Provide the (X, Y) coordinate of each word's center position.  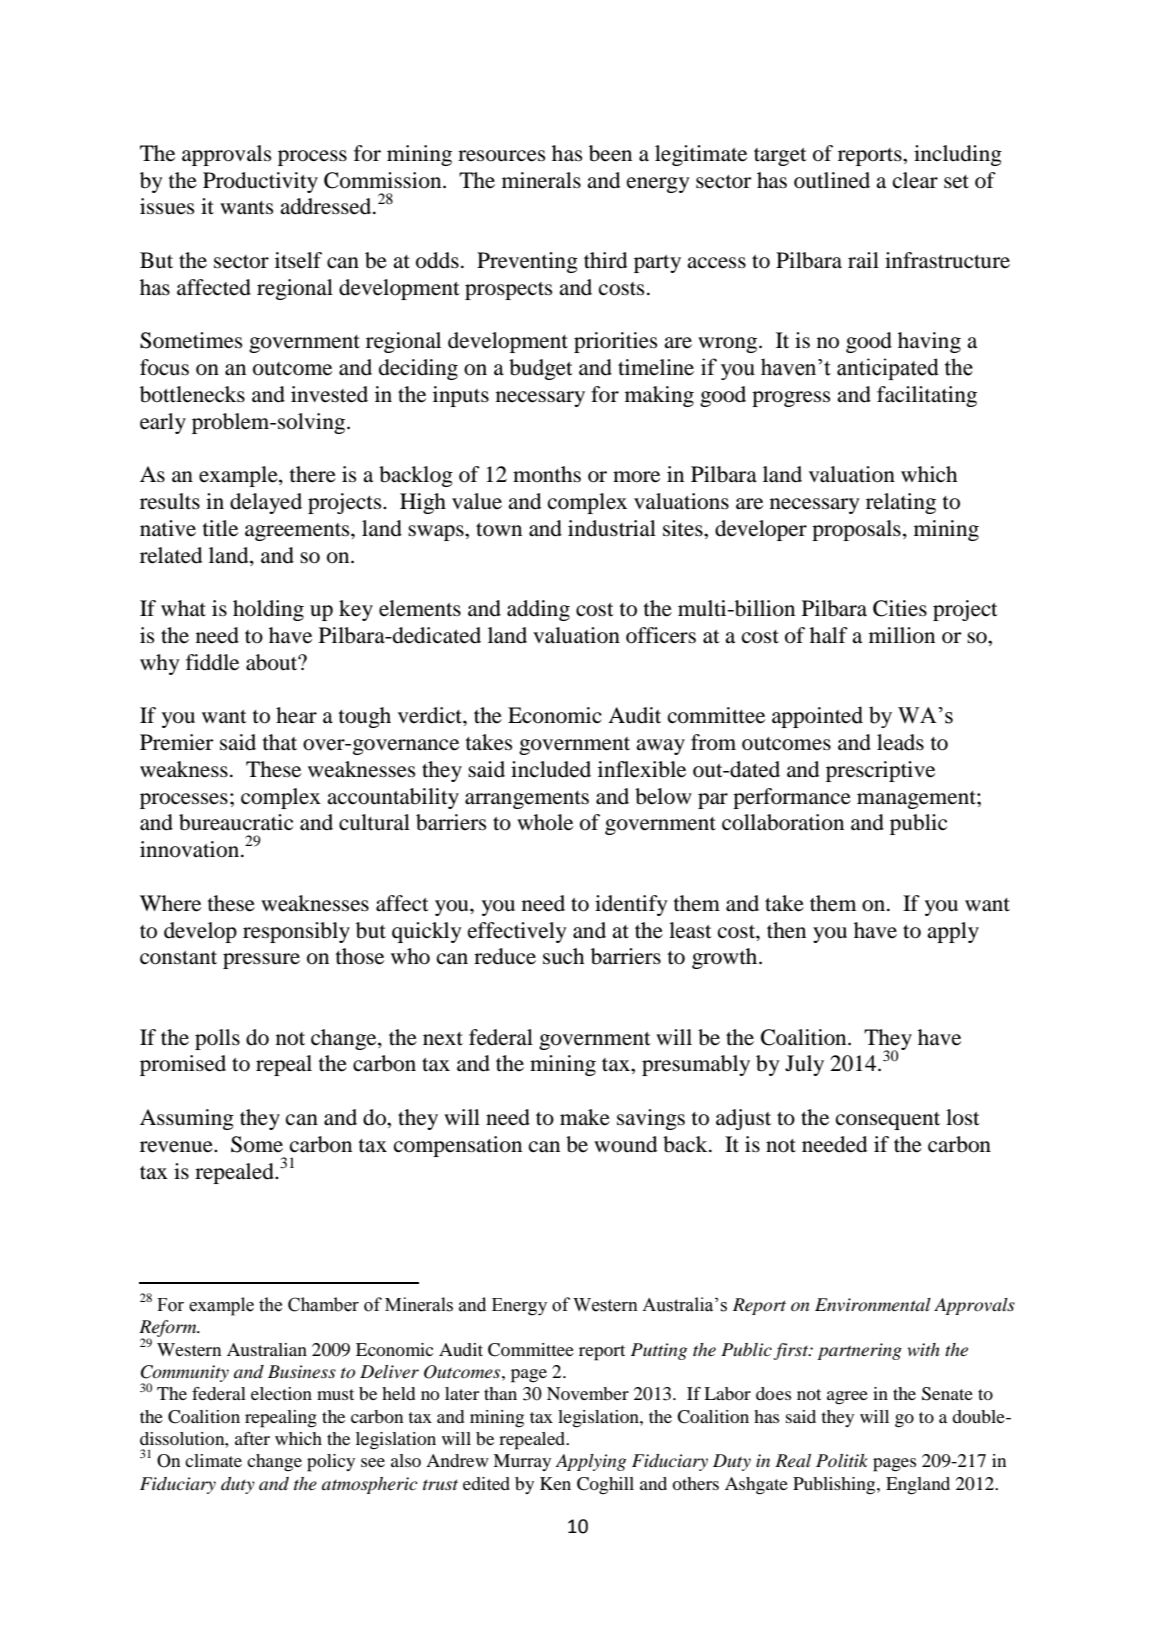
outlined (832, 180)
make (585, 1117)
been (610, 153)
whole (545, 822)
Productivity (260, 182)
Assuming (187, 1119)
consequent (888, 1121)
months (547, 474)
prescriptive (880, 771)
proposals (856, 530)
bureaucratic (236, 822)
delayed (266, 503)
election (281, 1393)
